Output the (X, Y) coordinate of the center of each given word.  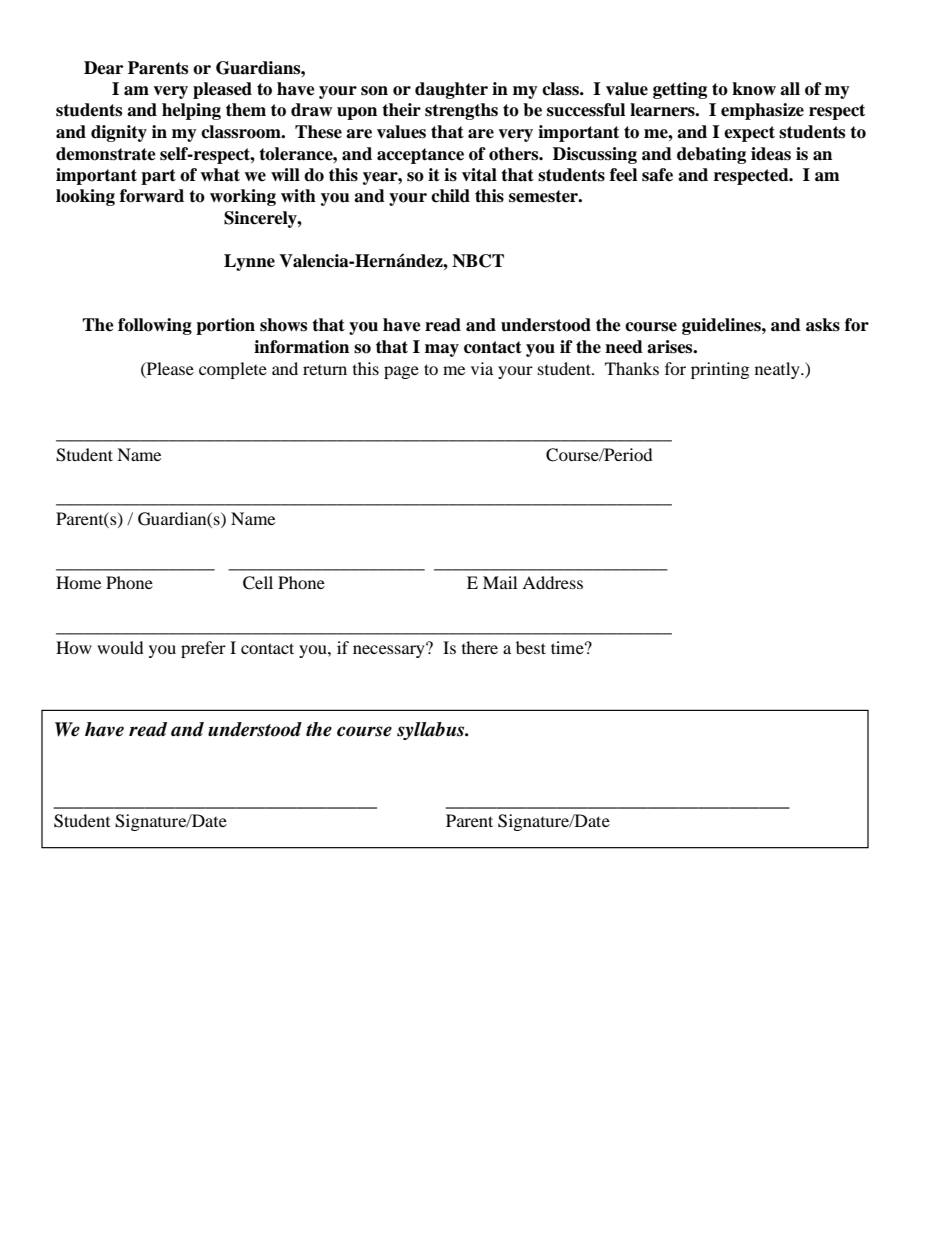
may (442, 350)
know (754, 89)
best (531, 647)
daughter (451, 90)
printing (720, 370)
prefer (203, 649)
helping (191, 111)
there (480, 647)
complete (233, 370)
